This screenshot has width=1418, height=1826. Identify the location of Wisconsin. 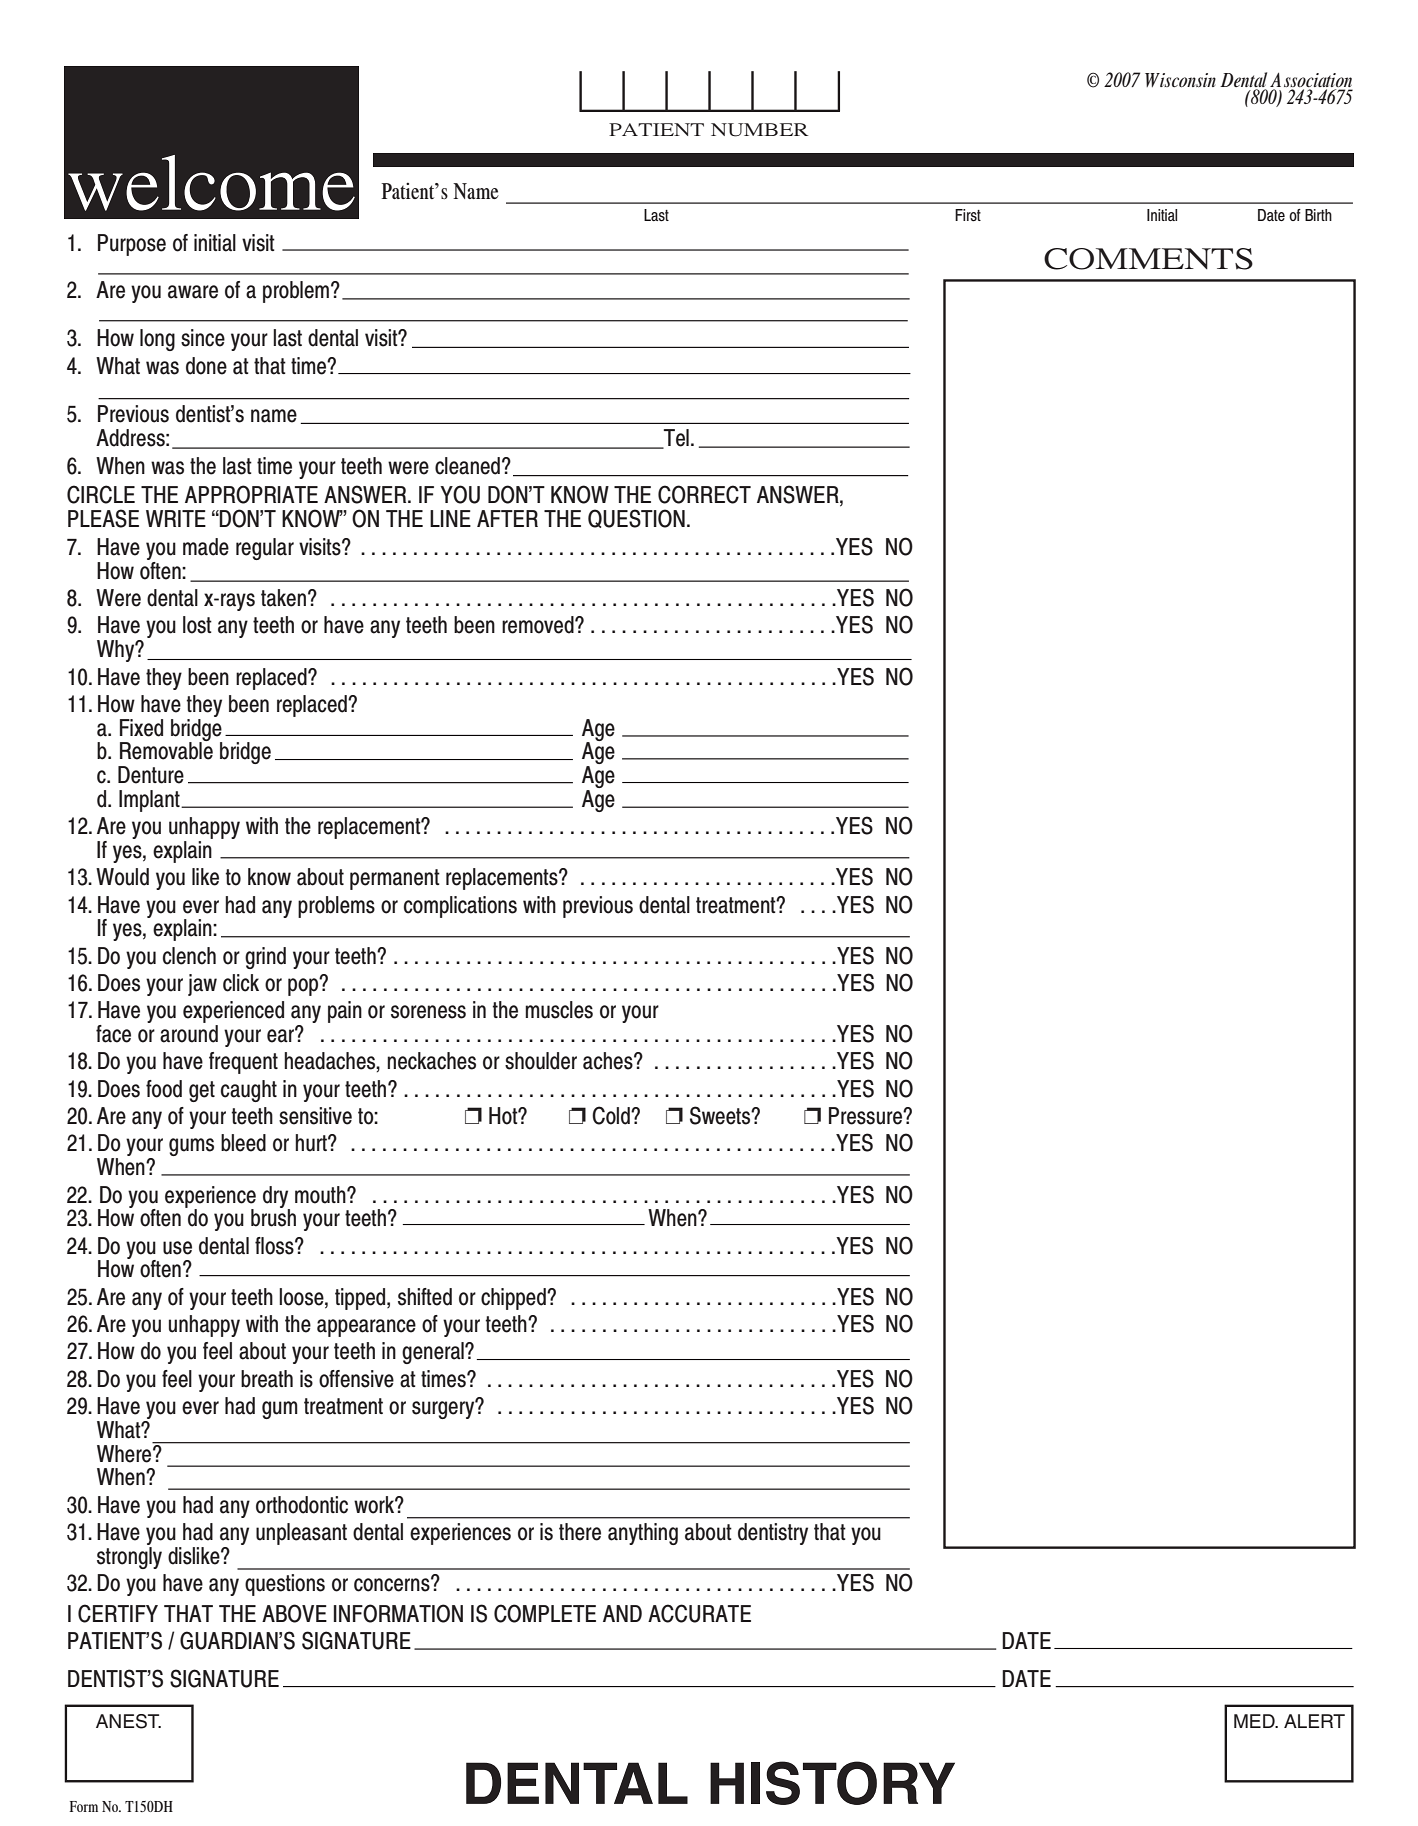
(1180, 80).
